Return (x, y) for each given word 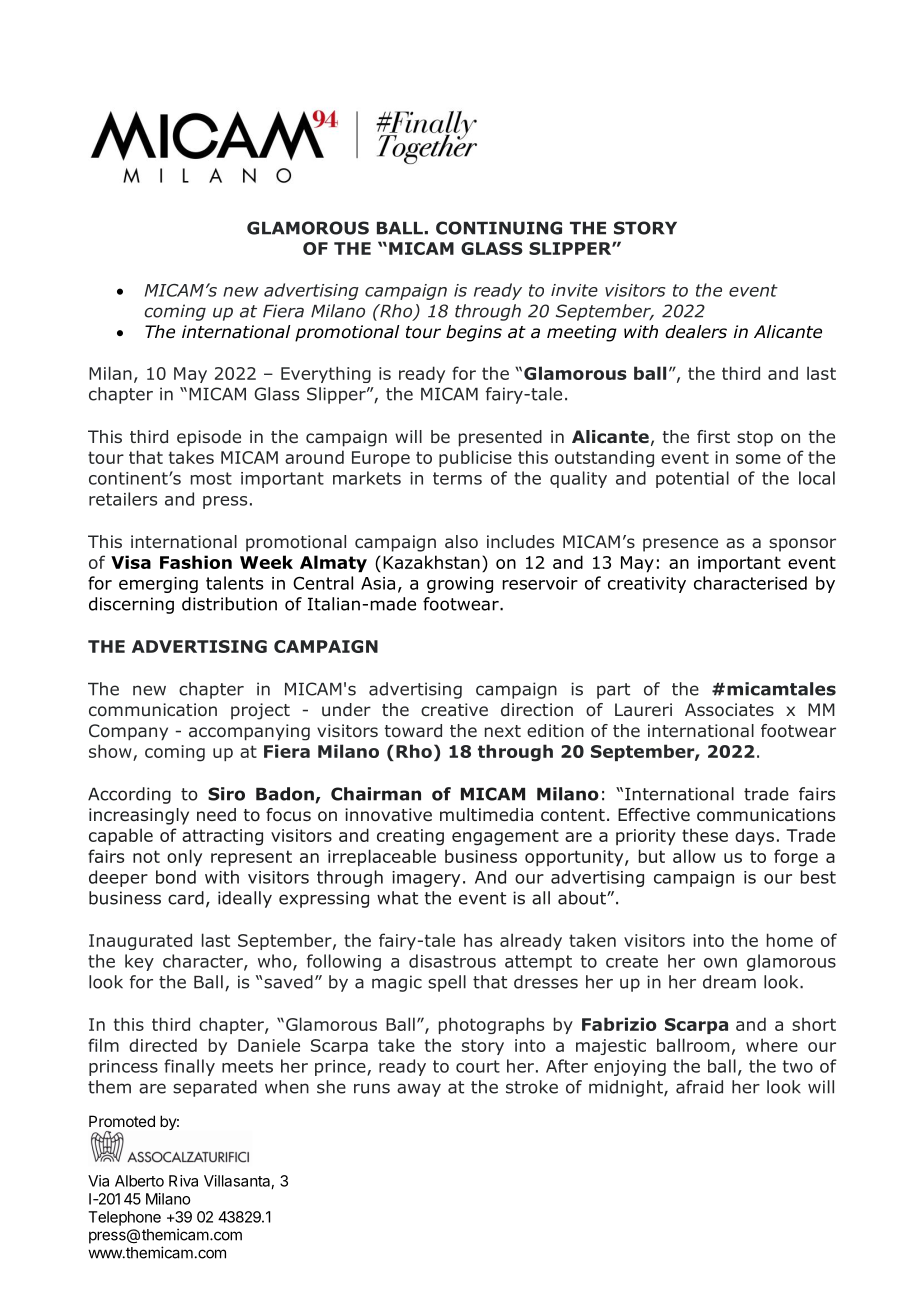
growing (460, 585)
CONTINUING (499, 228)
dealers (696, 332)
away (419, 1090)
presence (680, 545)
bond (176, 877)
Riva (183, 1181)
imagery (426, 879)
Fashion (196, 562)
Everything (326, 374)
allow (694, 856)
